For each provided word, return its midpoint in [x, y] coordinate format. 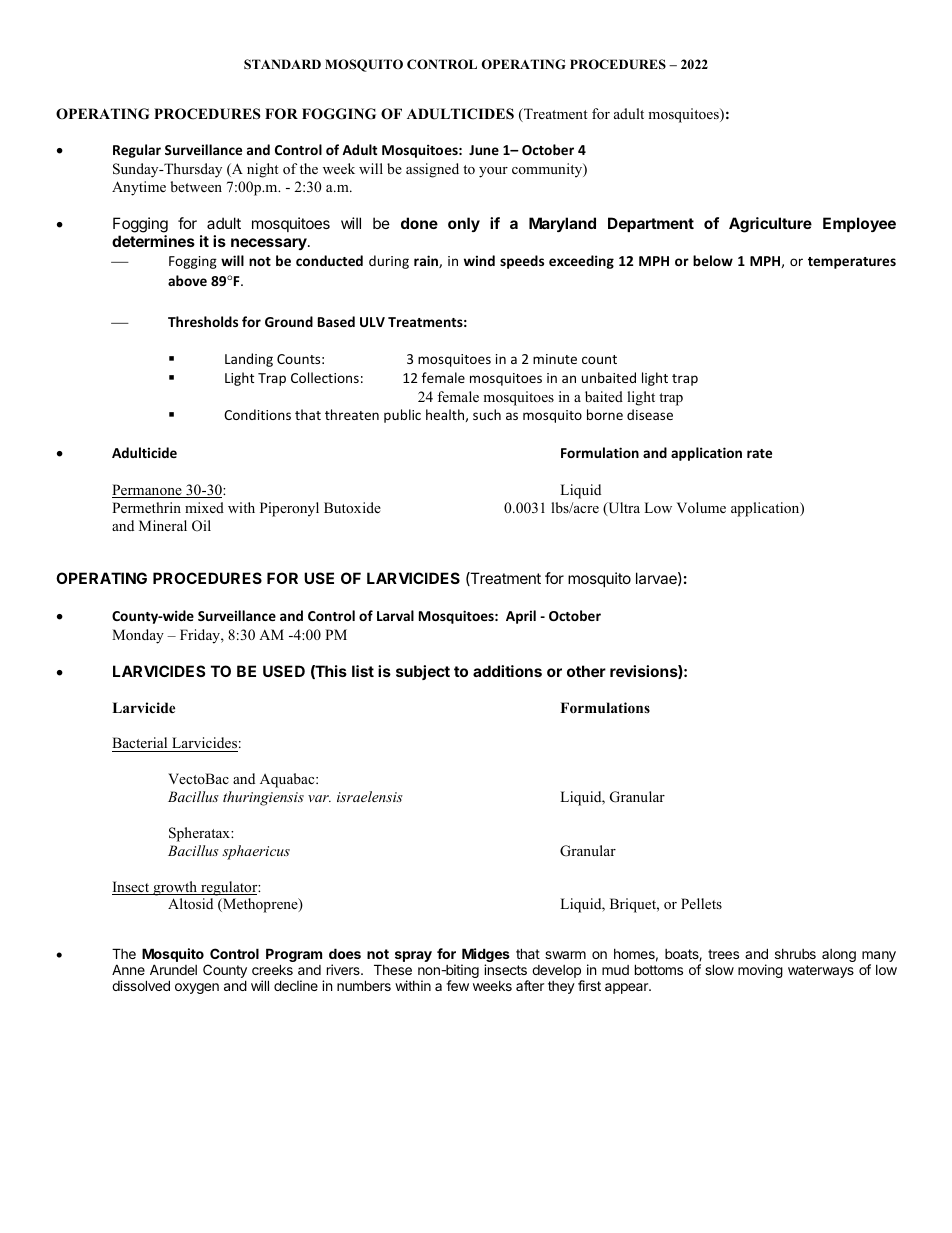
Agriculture [770, 225]
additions [507, 671]
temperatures [852, 263]
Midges [485, 956]
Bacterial [141, 744]
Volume [701, 507]
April [521, 617]
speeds [522, 262]
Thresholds [203, 321]
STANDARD [282, 64]
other [586, 671]
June [484, 150]
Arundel [173, 969]
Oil [201, 526]
